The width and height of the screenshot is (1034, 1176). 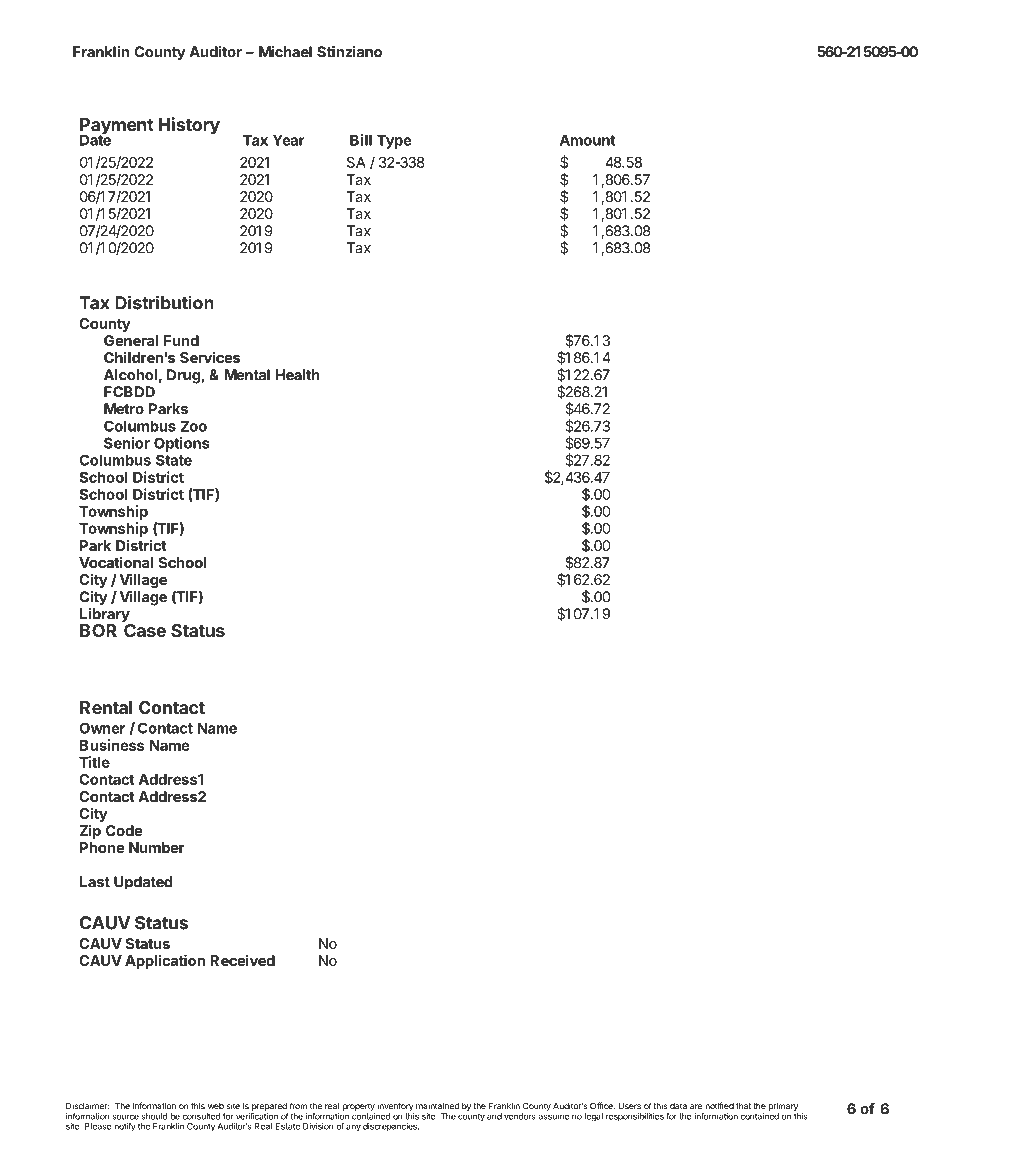 I want to click on Business, so click(x=112, y=745).
